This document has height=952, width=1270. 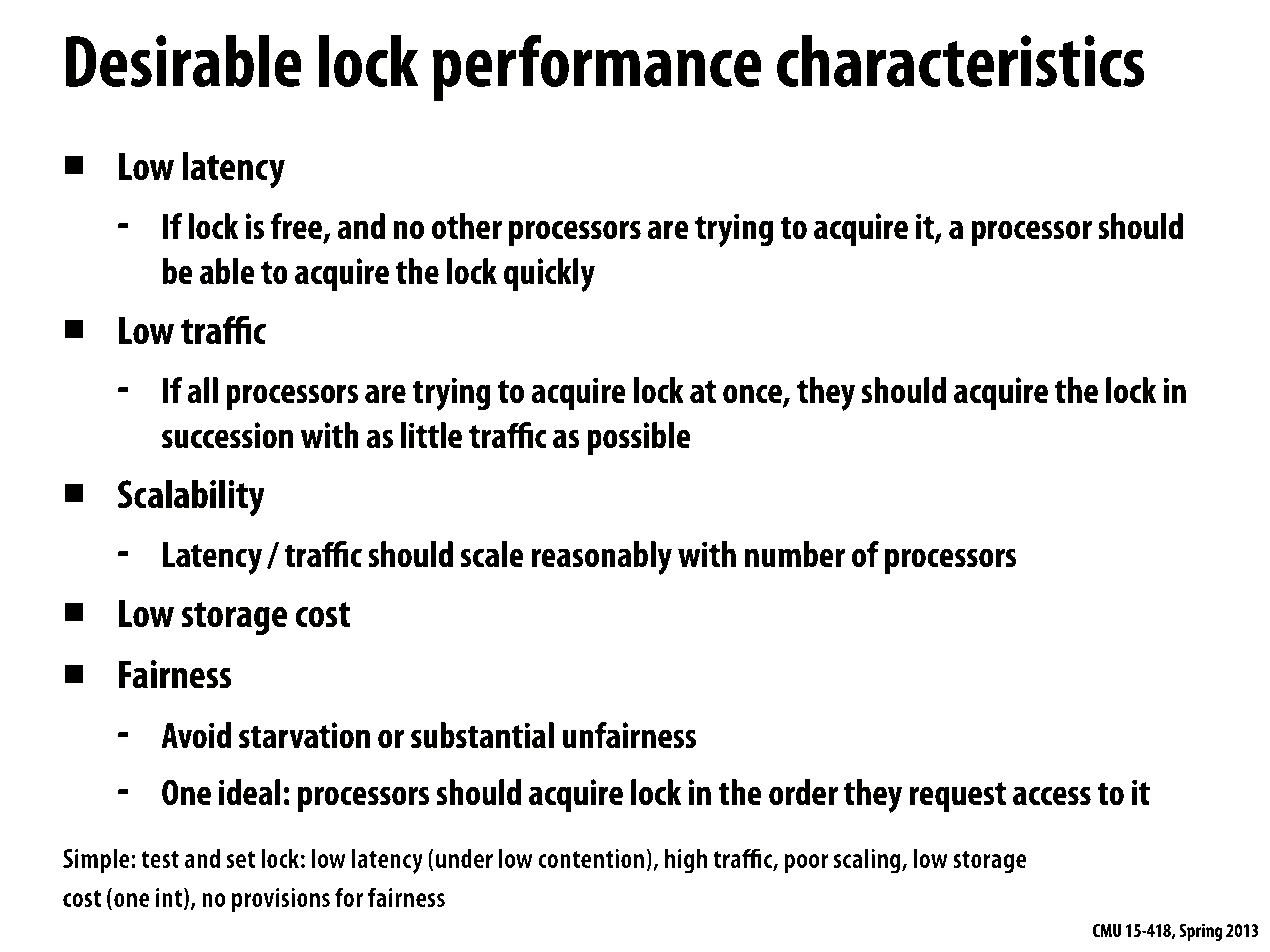 What do you see at coordinates (597, 67) in the document?
I see `performance` at bounding box center [597, 67].
